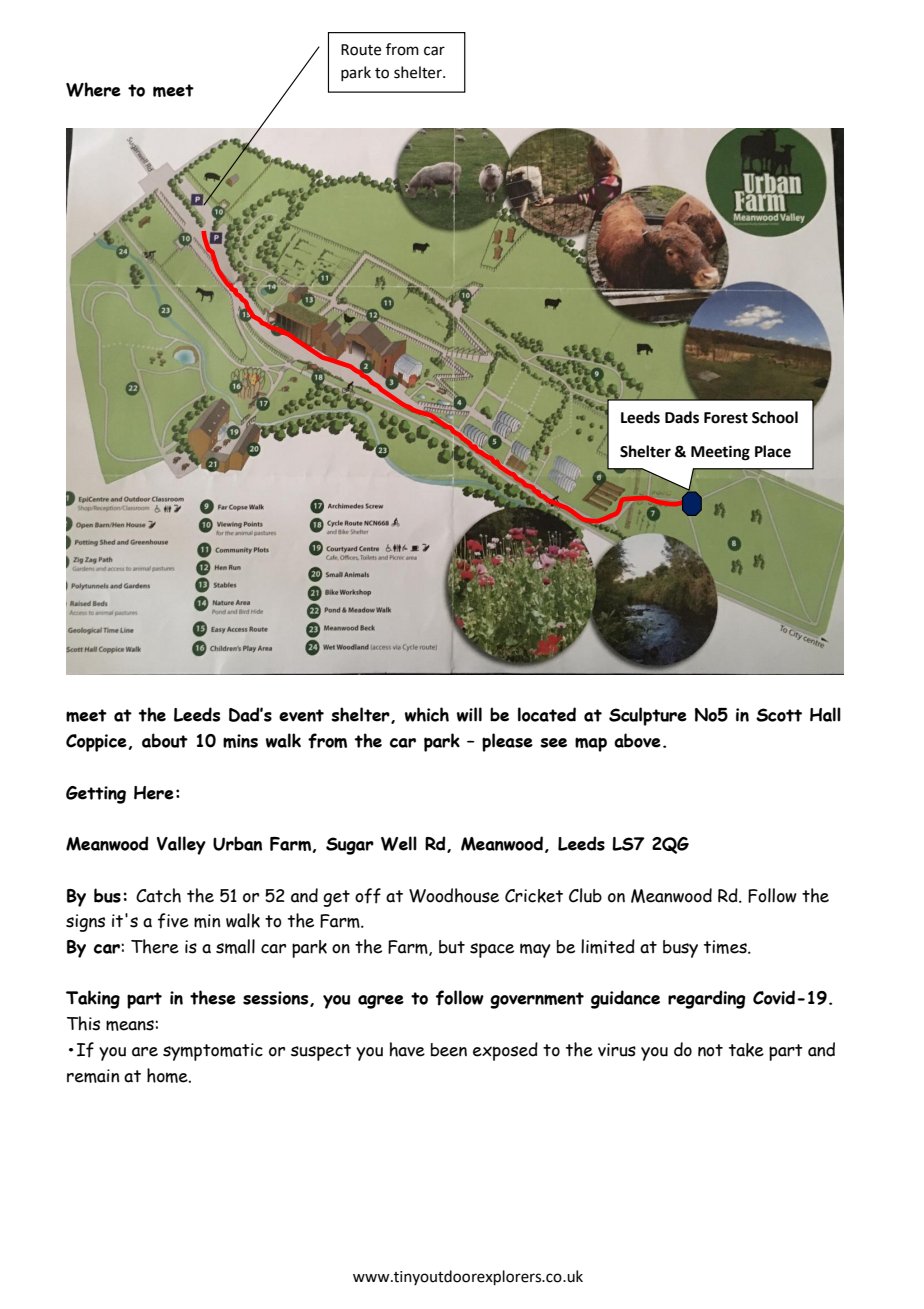 This image has width=924, height=1309. I want to click on Forest, so click(726, 418).
